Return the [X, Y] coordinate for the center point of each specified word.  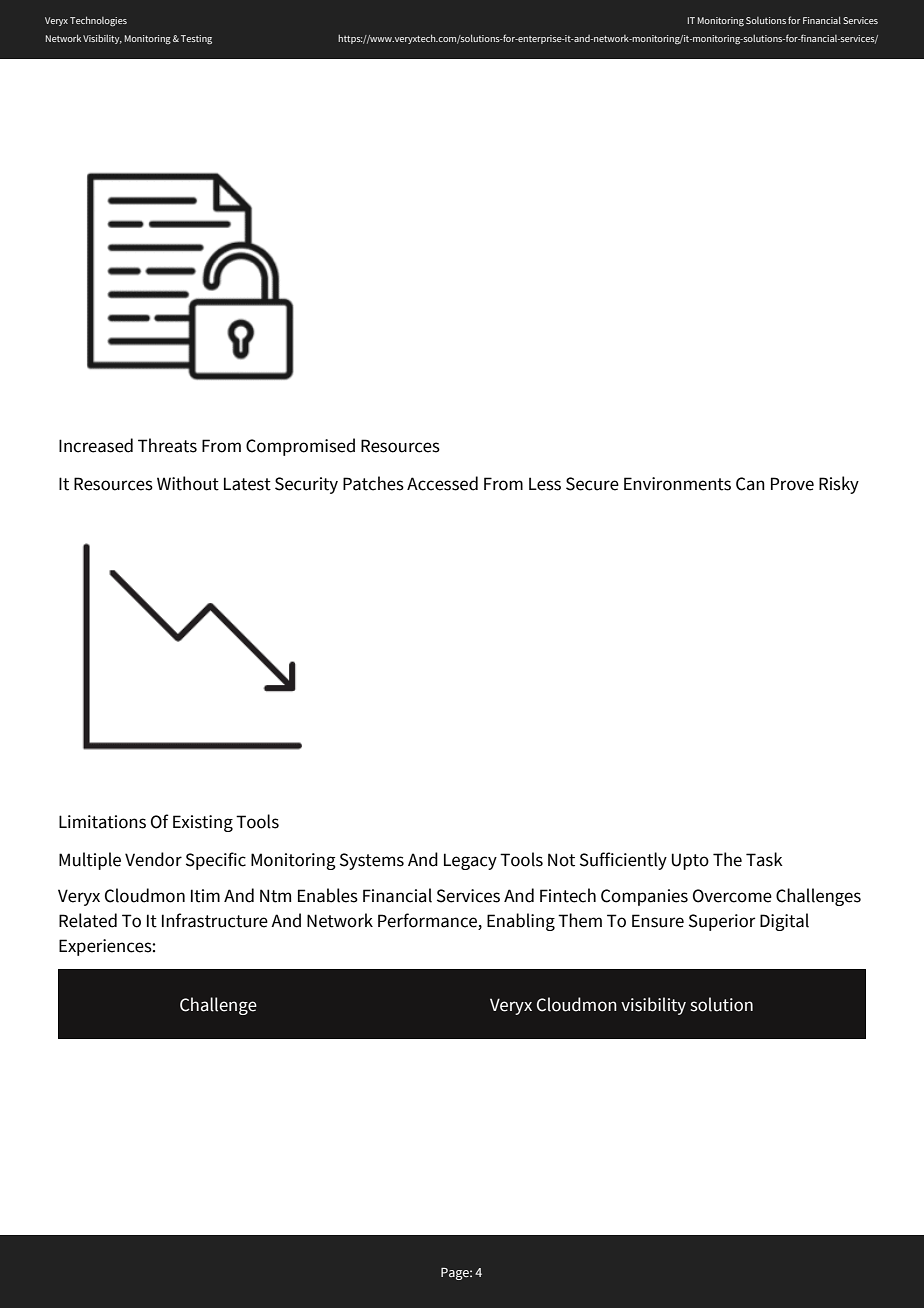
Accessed [442, 483]
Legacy [470, 861]
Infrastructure [215, 920]
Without [188, 483]
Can [750, 484]
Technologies [98, 21]
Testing [196, 40]
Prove [792, 484]
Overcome [732, 896]
